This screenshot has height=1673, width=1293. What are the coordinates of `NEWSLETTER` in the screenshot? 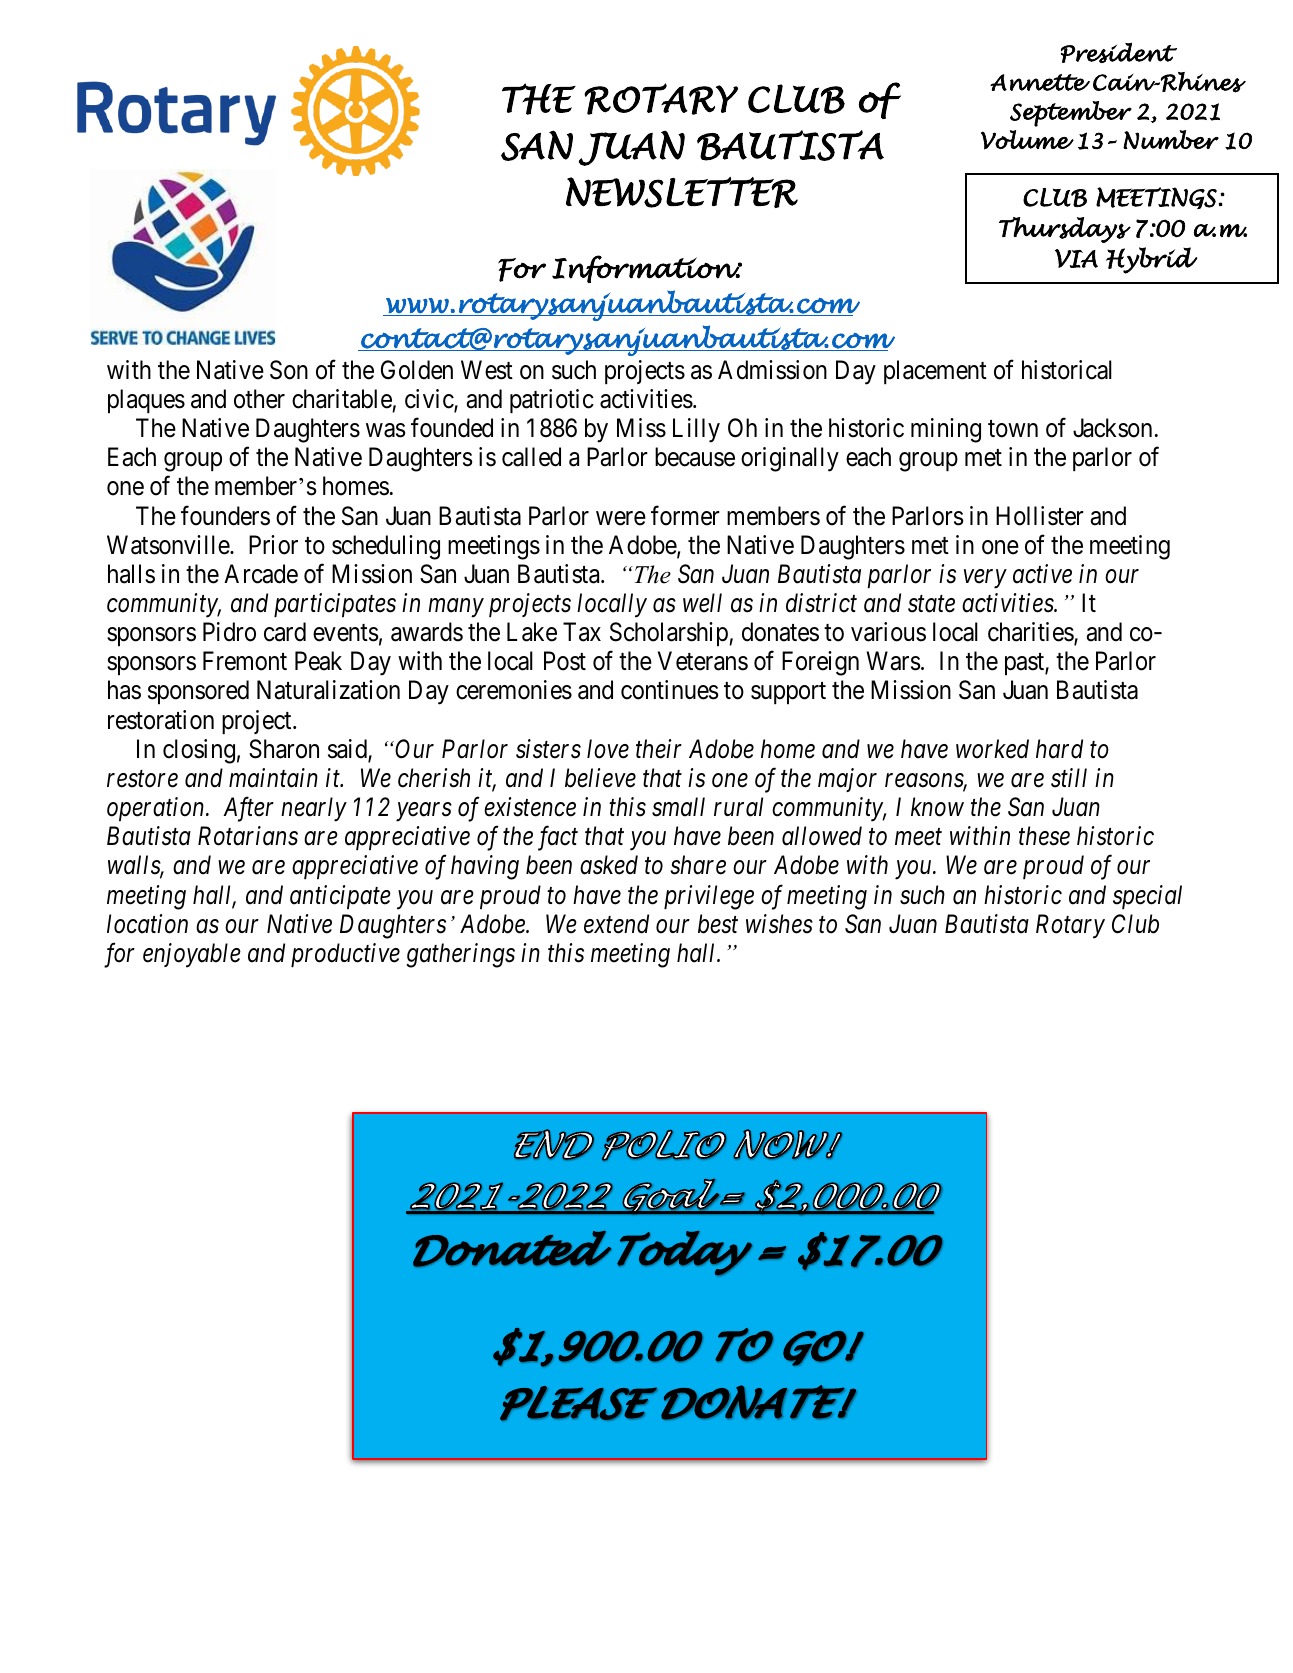 It's located at (682, 192).
